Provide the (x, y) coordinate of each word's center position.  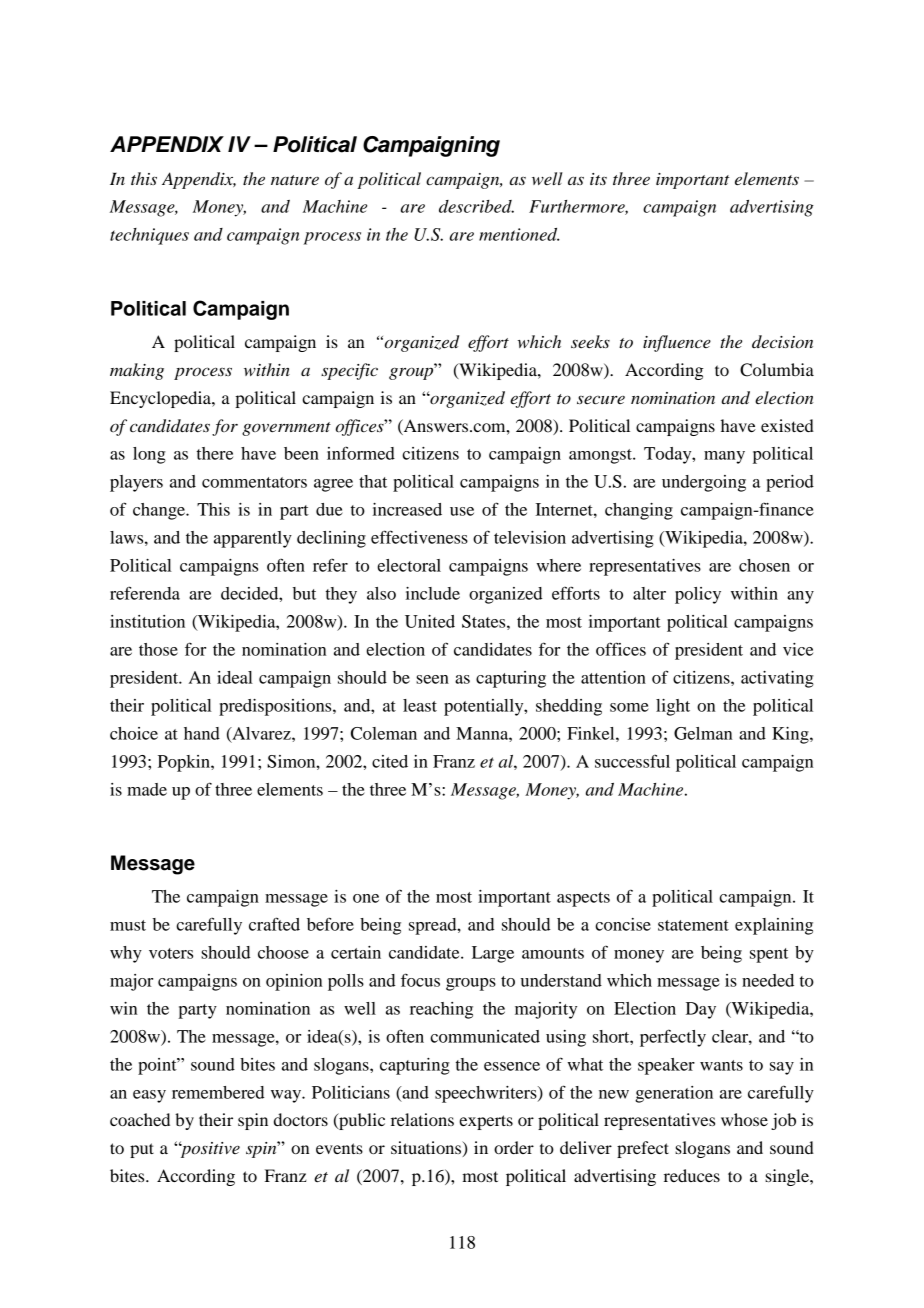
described (476, 206)
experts (486, 1122)
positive (209, 1149)
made (147, 789)
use (462, 511)
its (598, 179)
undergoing (704, 483)
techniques (149, 236)
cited (390, 761)
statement (693, 925)
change (160, 511)
